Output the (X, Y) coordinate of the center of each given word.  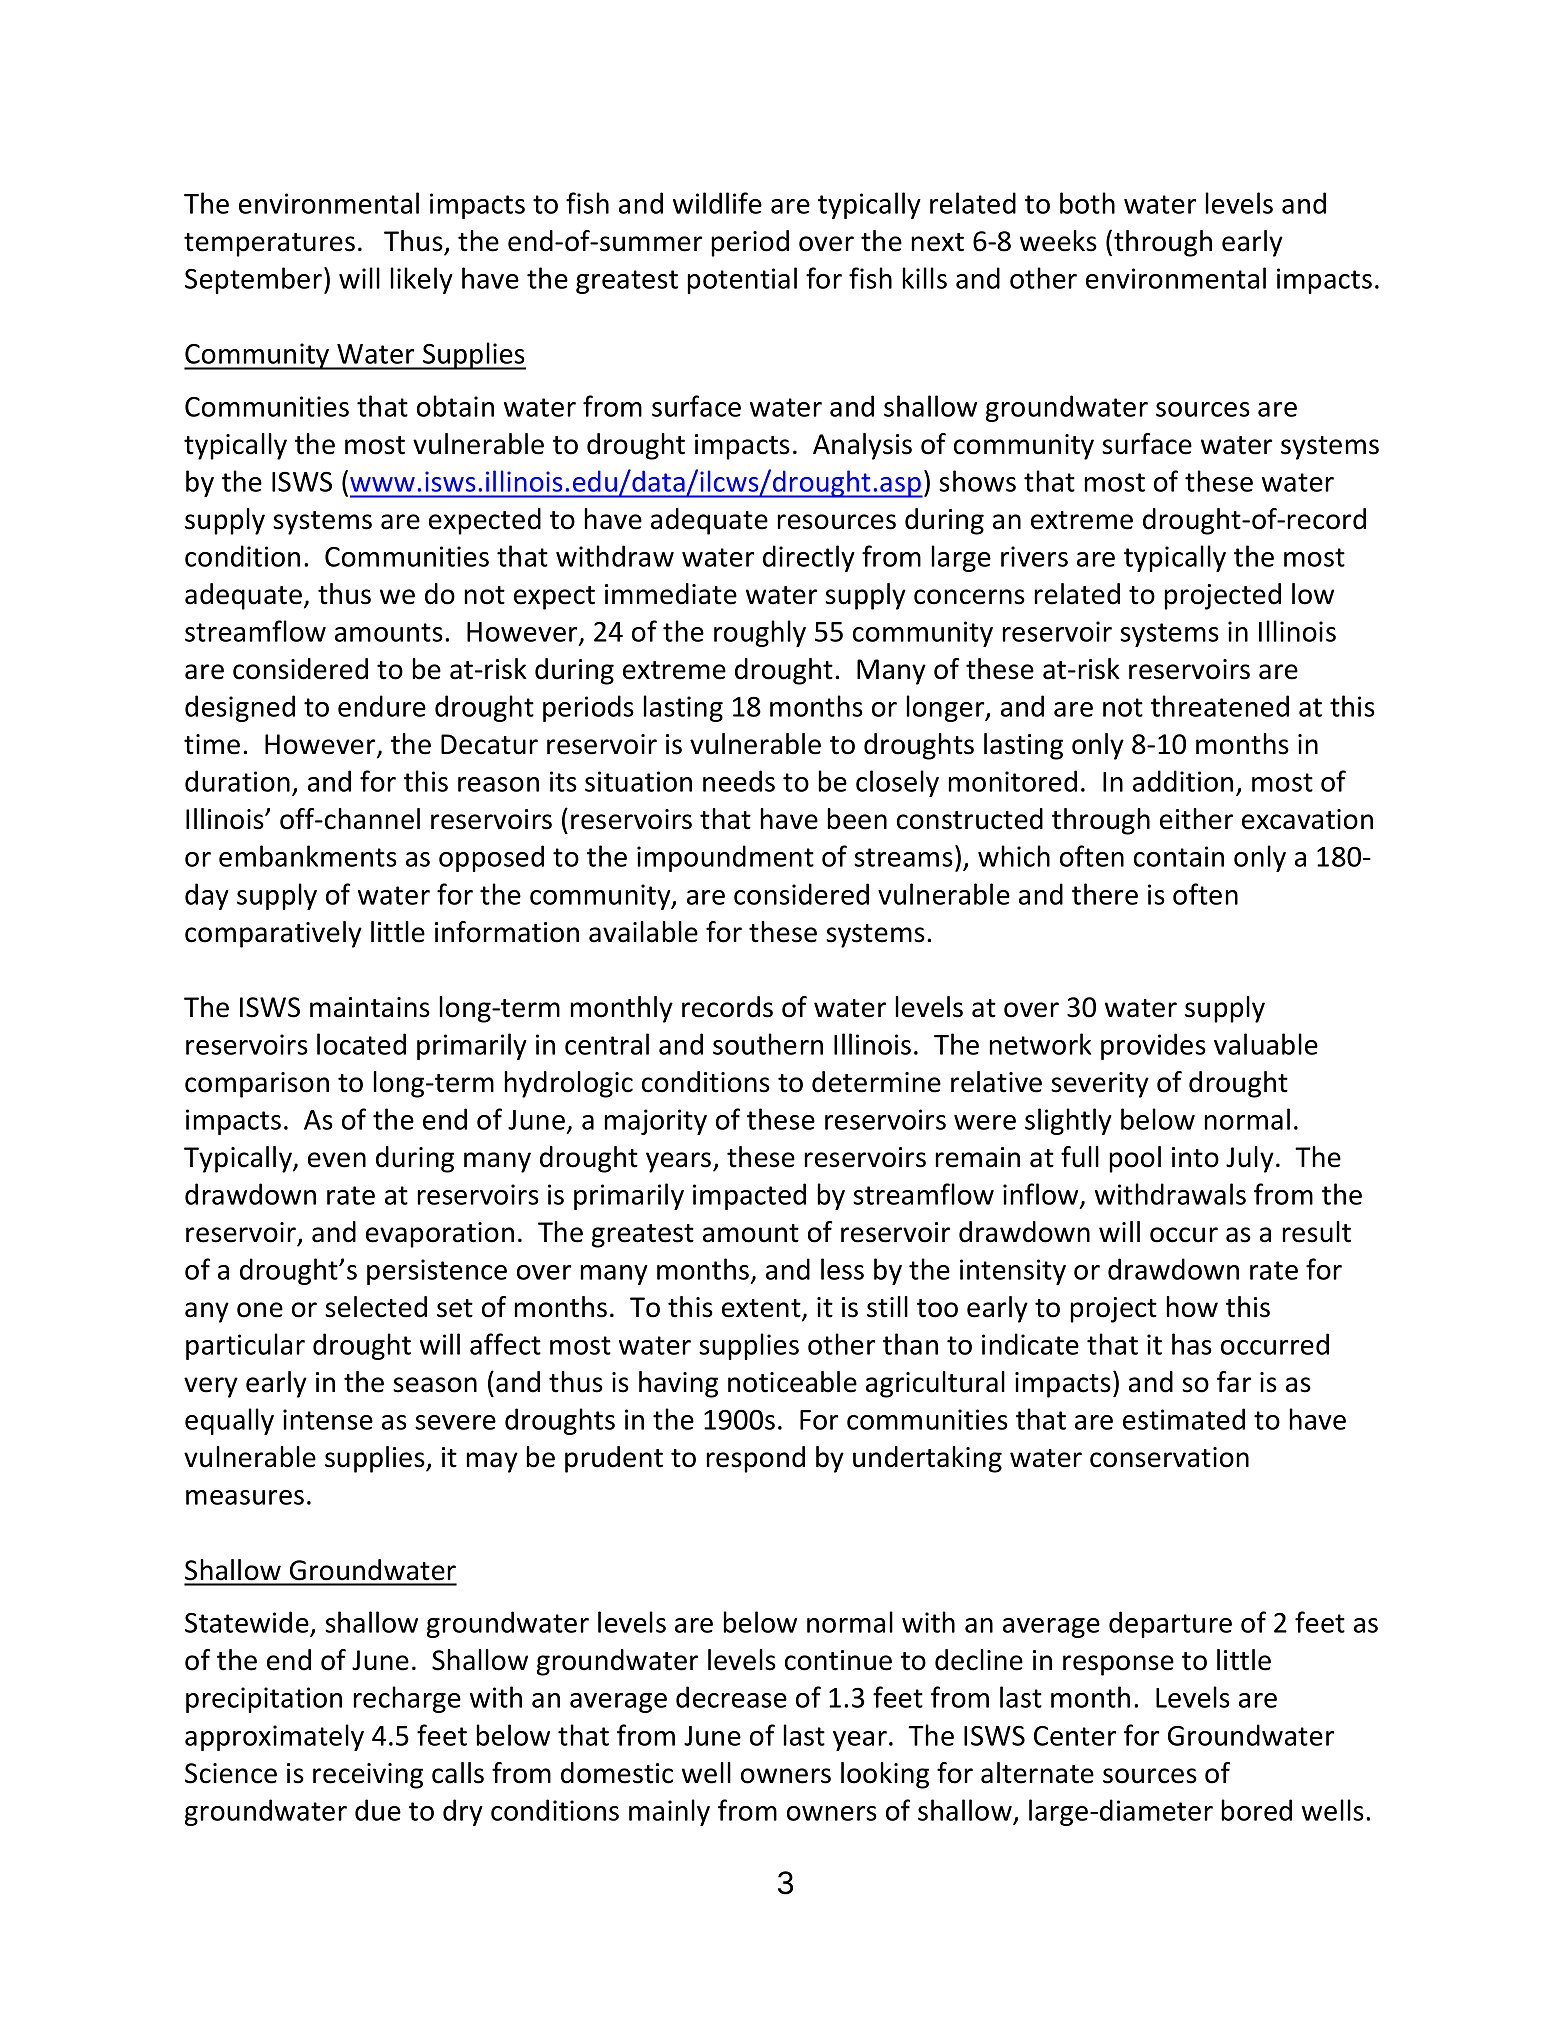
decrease (731, 1697)
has (1192, 1344)
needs (739, 781)
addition (1183, 781)
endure (382, 706)
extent (762, 1309)
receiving (368, 1776)
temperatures (269, 245)
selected (376, 1307)
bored (1256, 1810)
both (1087, 203)
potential (742, 280)
